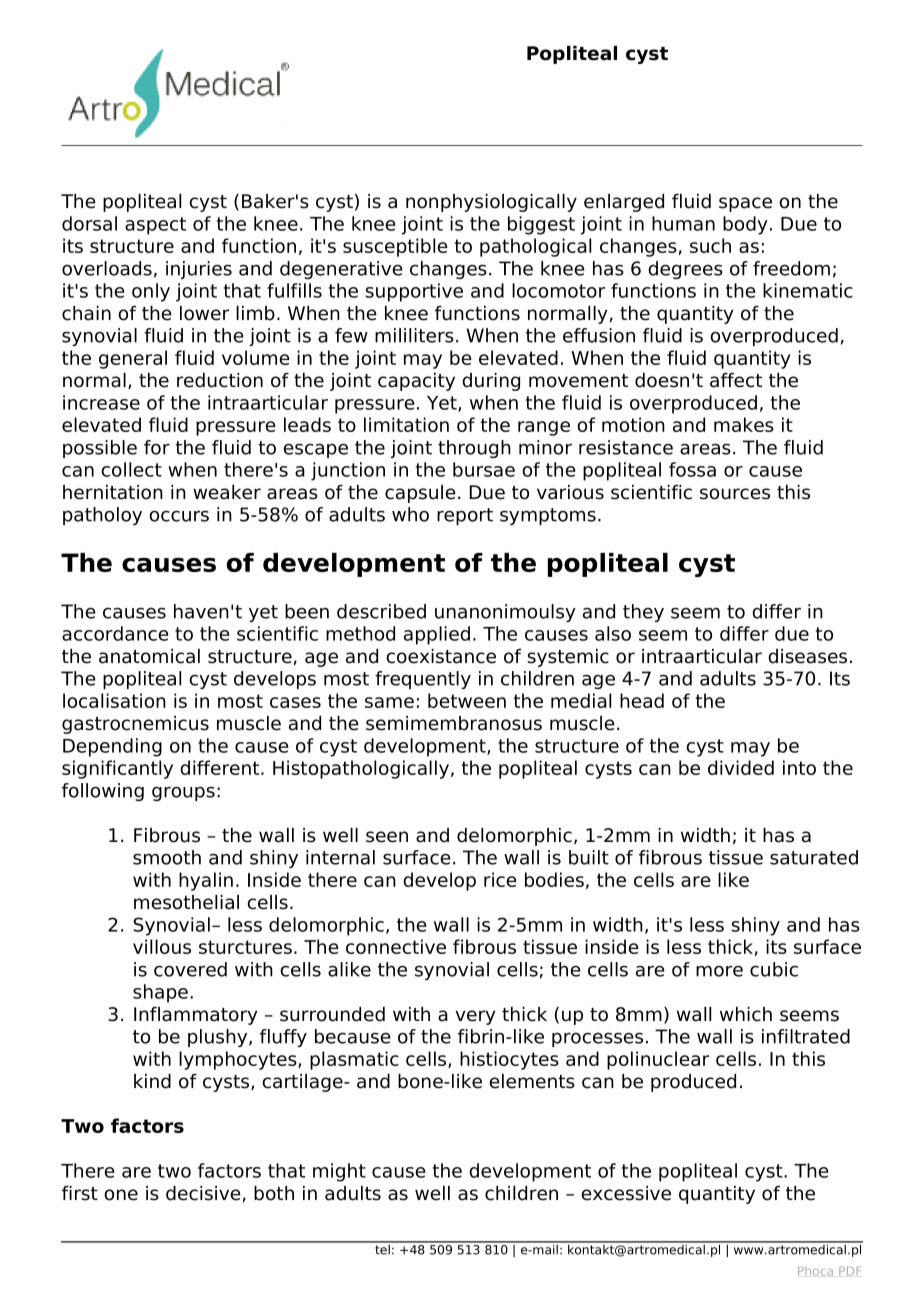 The image size is (924, 1308). Describe the element at coordinates (774, 969) in the screenshot. I see `cubic` at that location.
